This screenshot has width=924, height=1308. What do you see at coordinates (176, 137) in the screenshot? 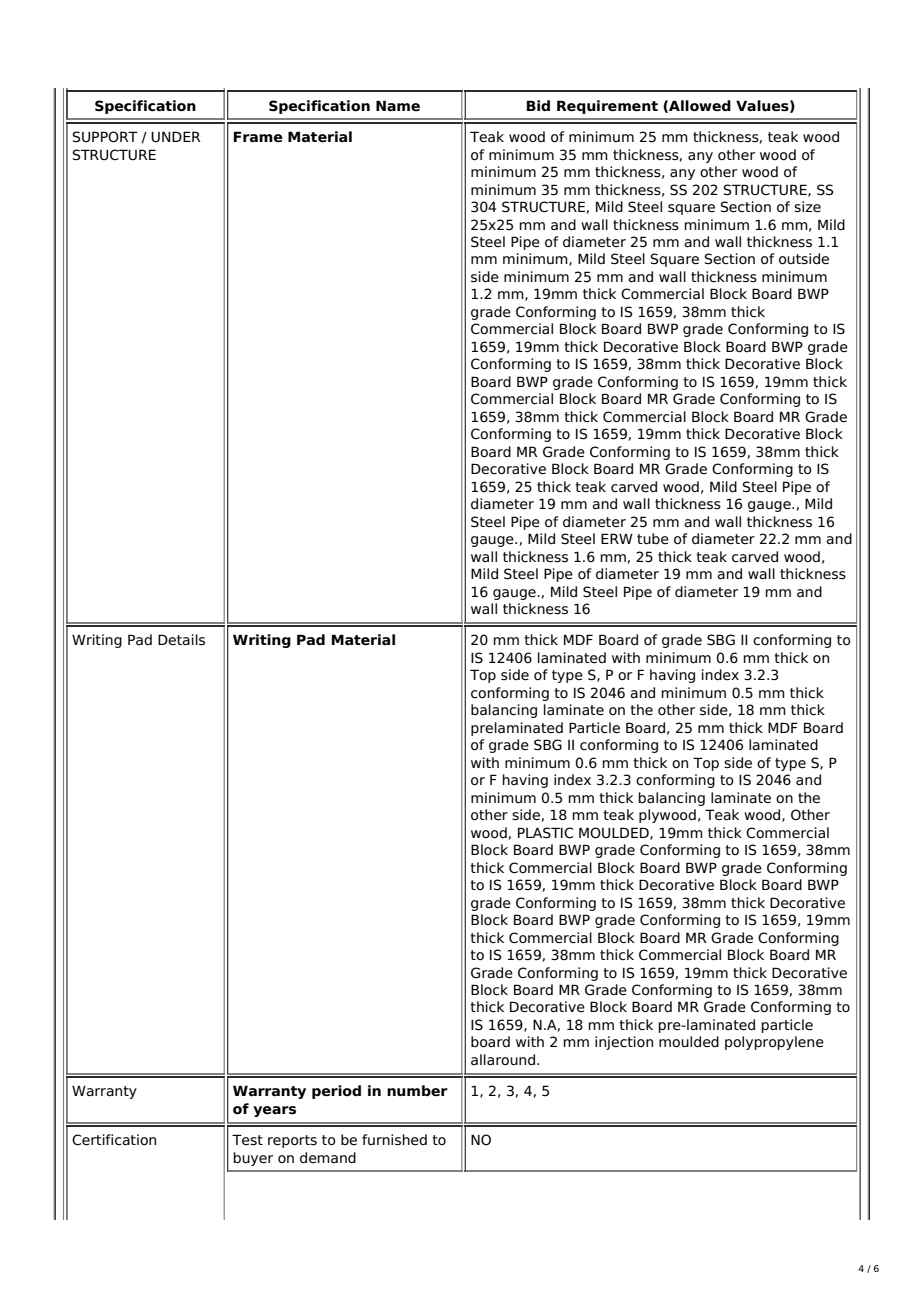
I see `UNDER` at bounding box center [176, 137].
